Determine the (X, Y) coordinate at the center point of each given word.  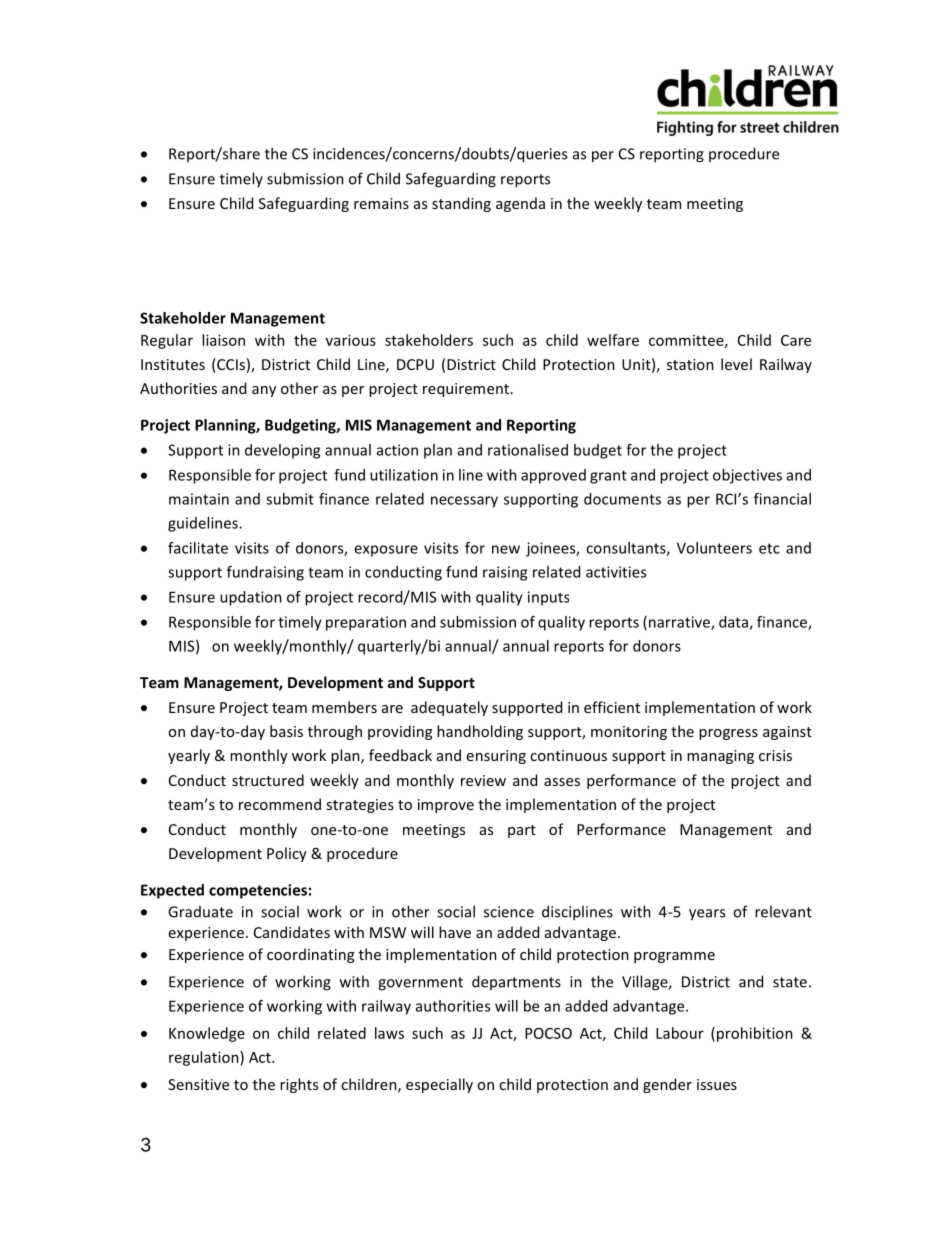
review (483, 780)
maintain (199, 499)
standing (461, 204)
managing (720, 757)
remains (381, 203)
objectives (747, 476)
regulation (205, 1058)
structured (268, 780)
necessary (464, 502)
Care (796, 340)
